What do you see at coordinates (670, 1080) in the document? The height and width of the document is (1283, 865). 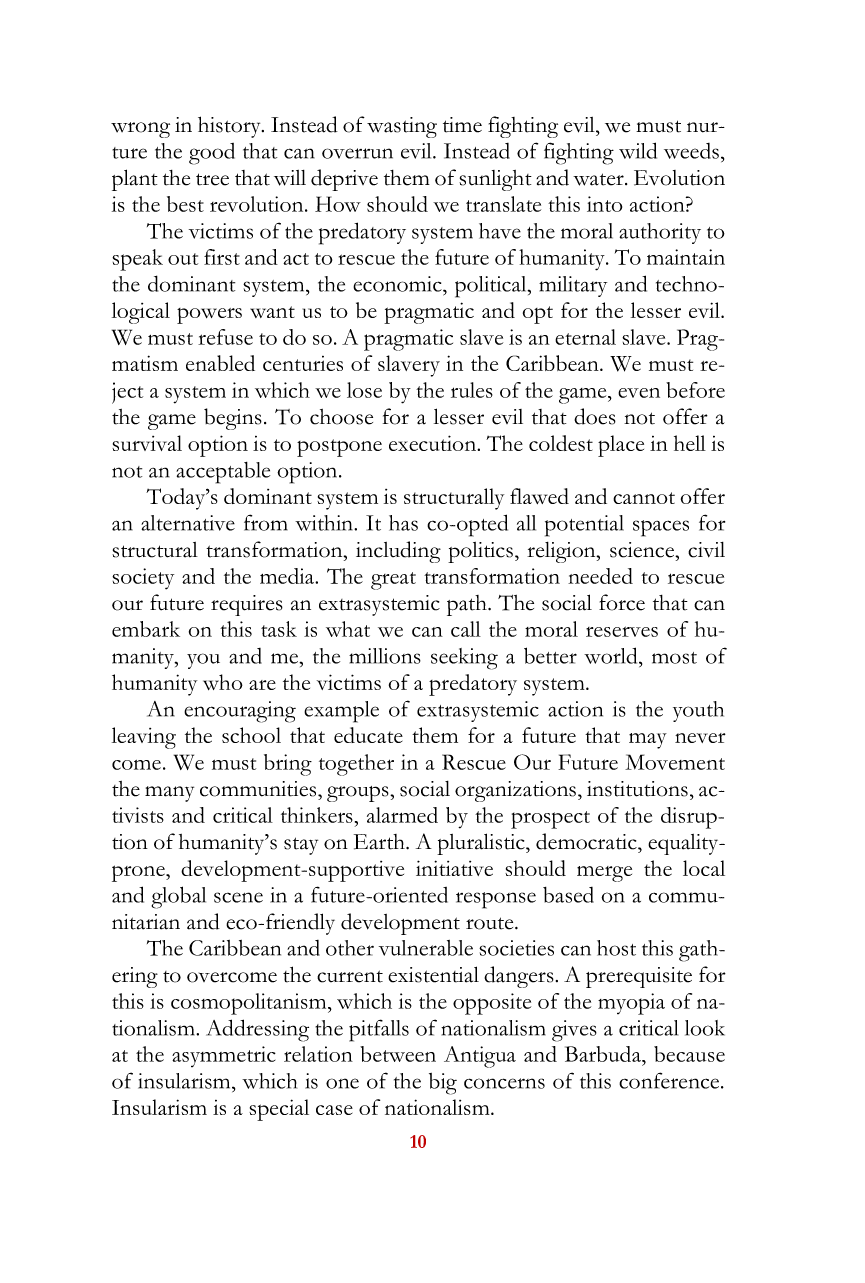 I see `conference` at bounding box center [670, 1080].
